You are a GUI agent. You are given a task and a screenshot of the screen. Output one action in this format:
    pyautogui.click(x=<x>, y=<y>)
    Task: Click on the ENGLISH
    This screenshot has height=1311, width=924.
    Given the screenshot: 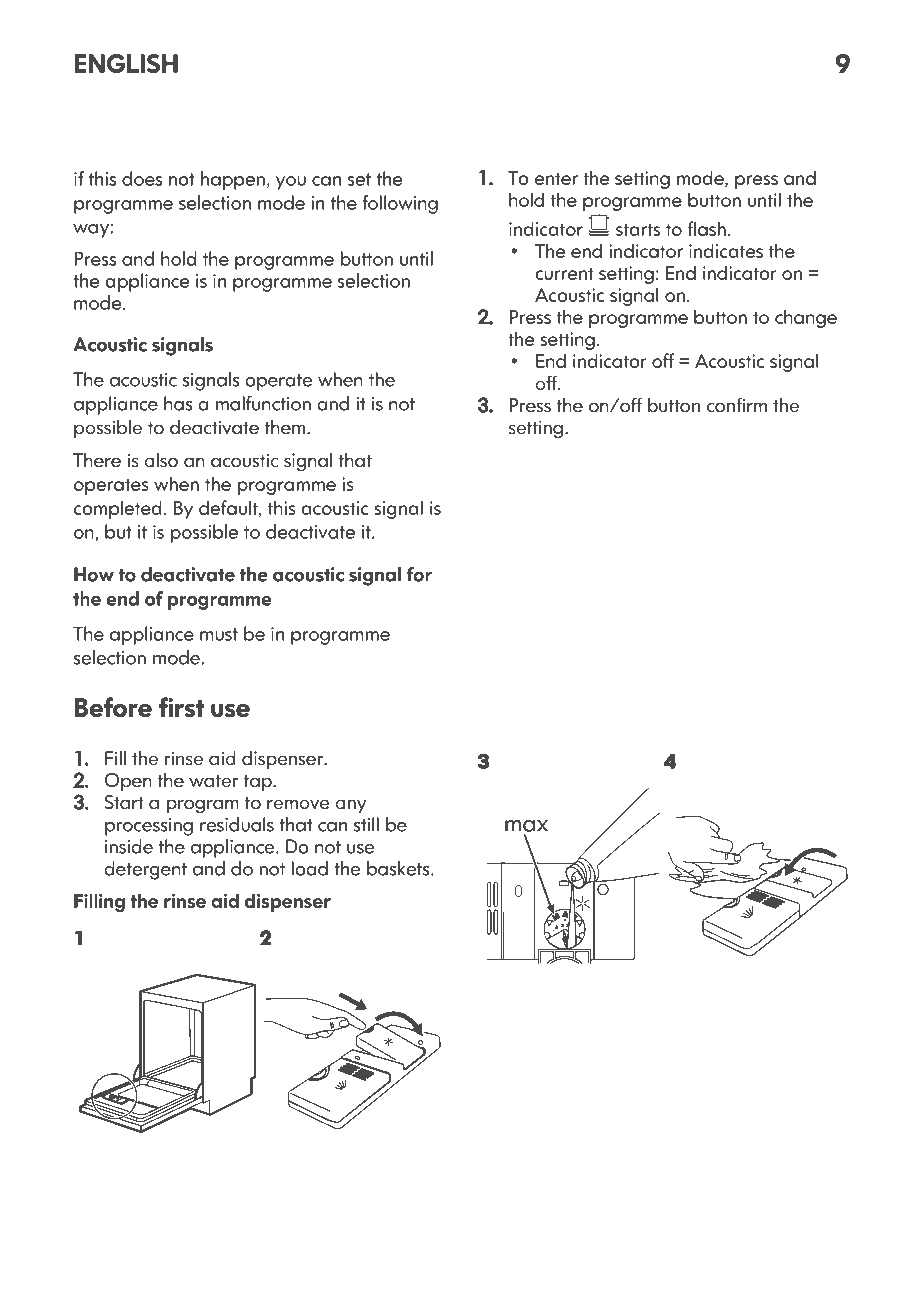 What is the action you would take?
    pyautogui.click(x=126, y=63)
